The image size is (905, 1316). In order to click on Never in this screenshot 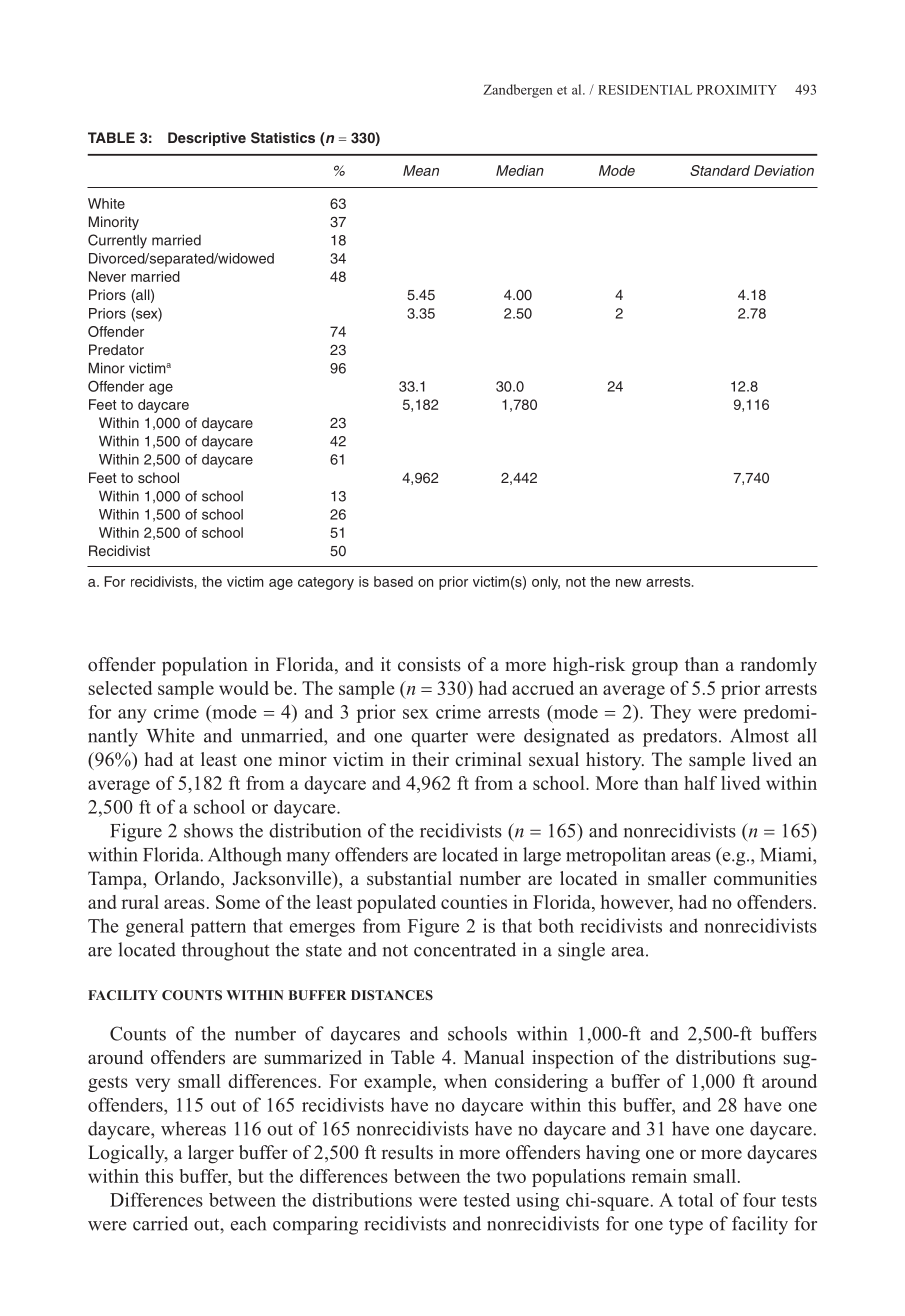, I will do `click(107, 276)`.
